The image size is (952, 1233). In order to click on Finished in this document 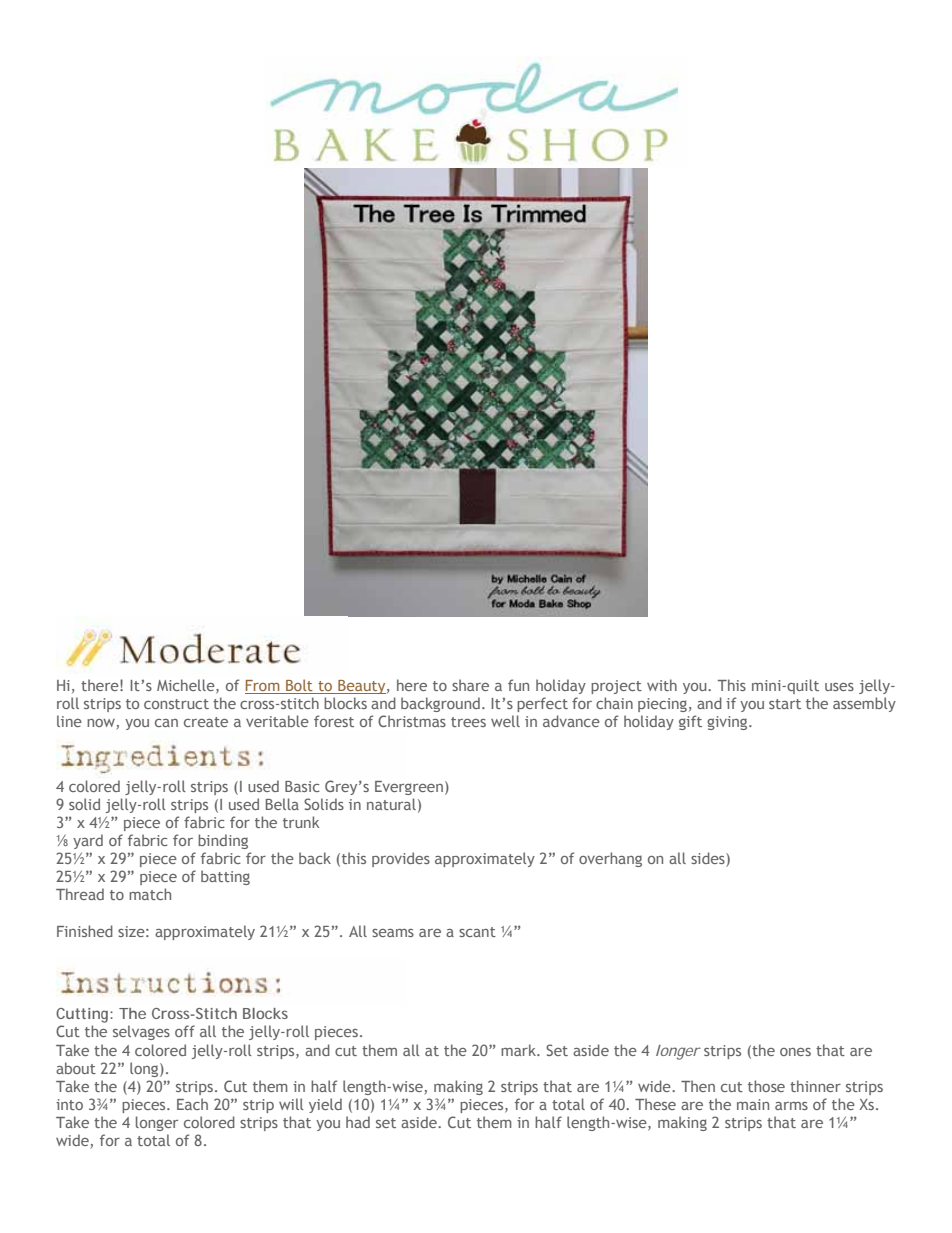, I will do `click(85, 931)`.
